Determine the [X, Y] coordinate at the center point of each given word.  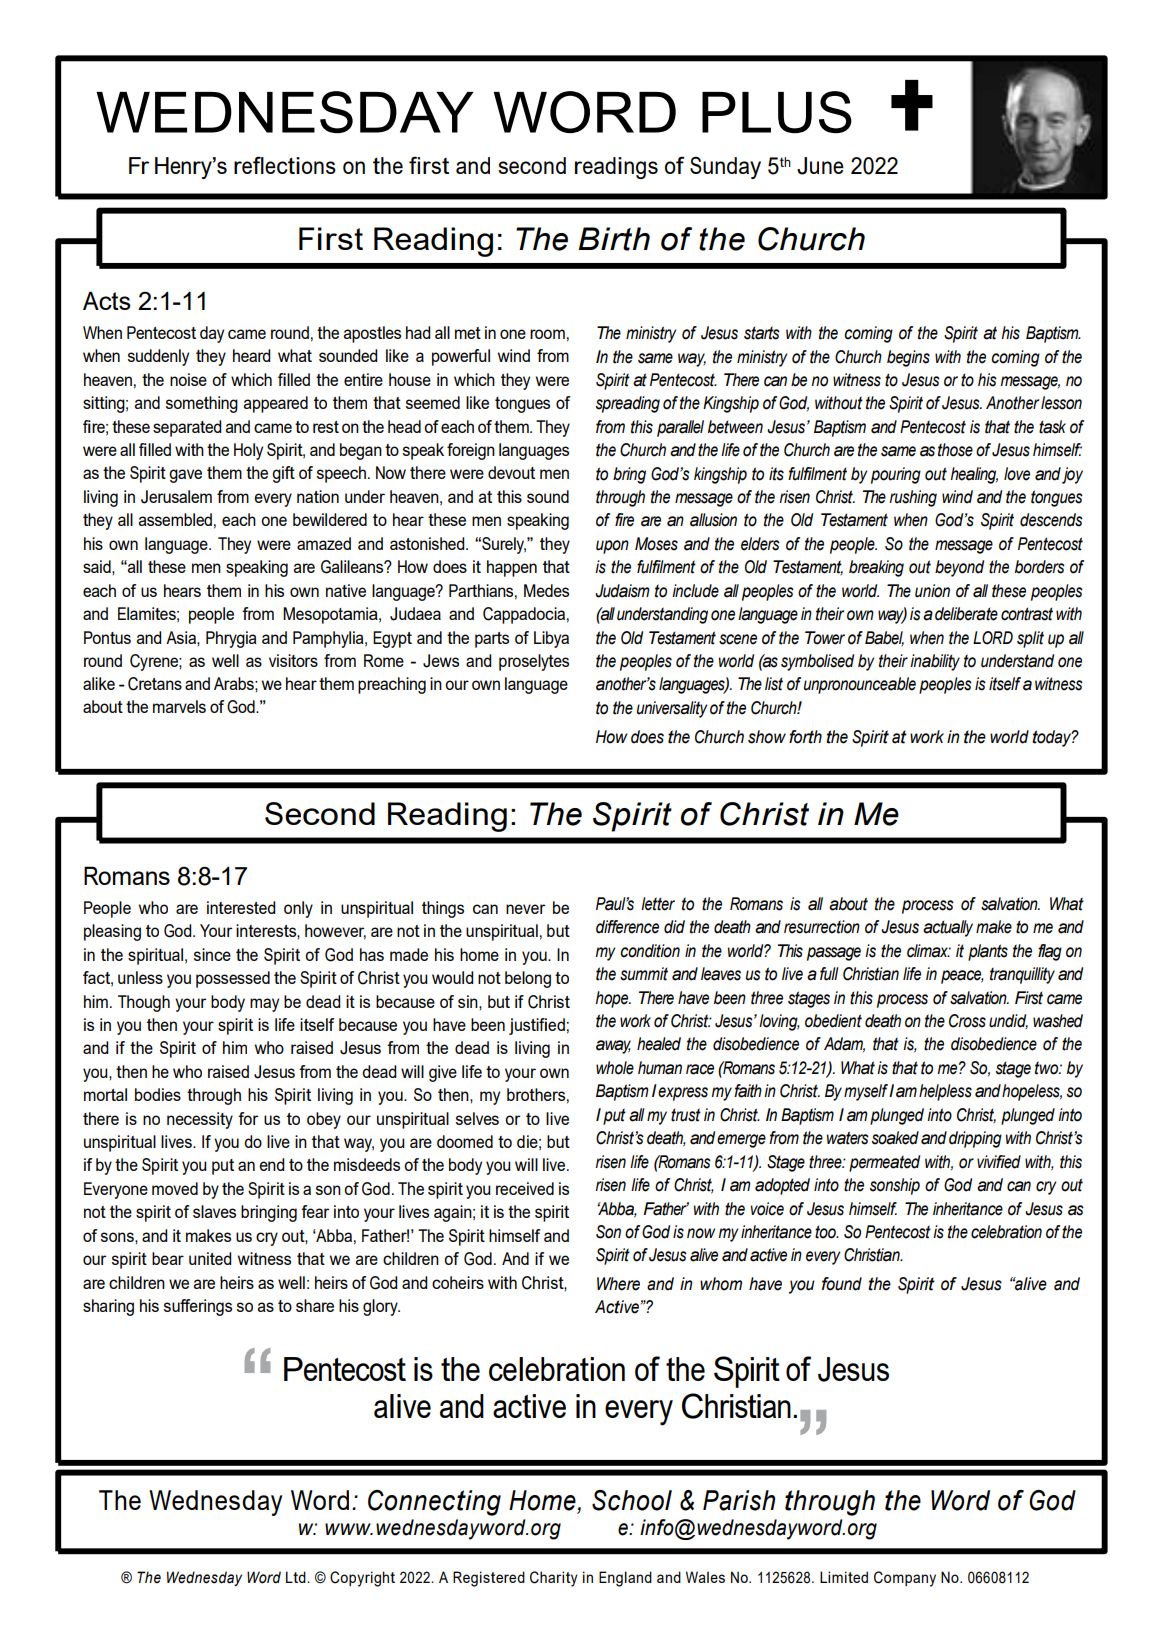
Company [905, 1579]
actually [948, 928]
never [525, 909]
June [820, 166]
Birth [614, 239]
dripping [975, 1139]
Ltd [297, 1577]
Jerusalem [176, 497]
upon [612, 547]
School [632, 1500]
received [525, 1188]
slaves [214, 1211]
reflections [285, 165]
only [298, 909]
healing [974, 475]
